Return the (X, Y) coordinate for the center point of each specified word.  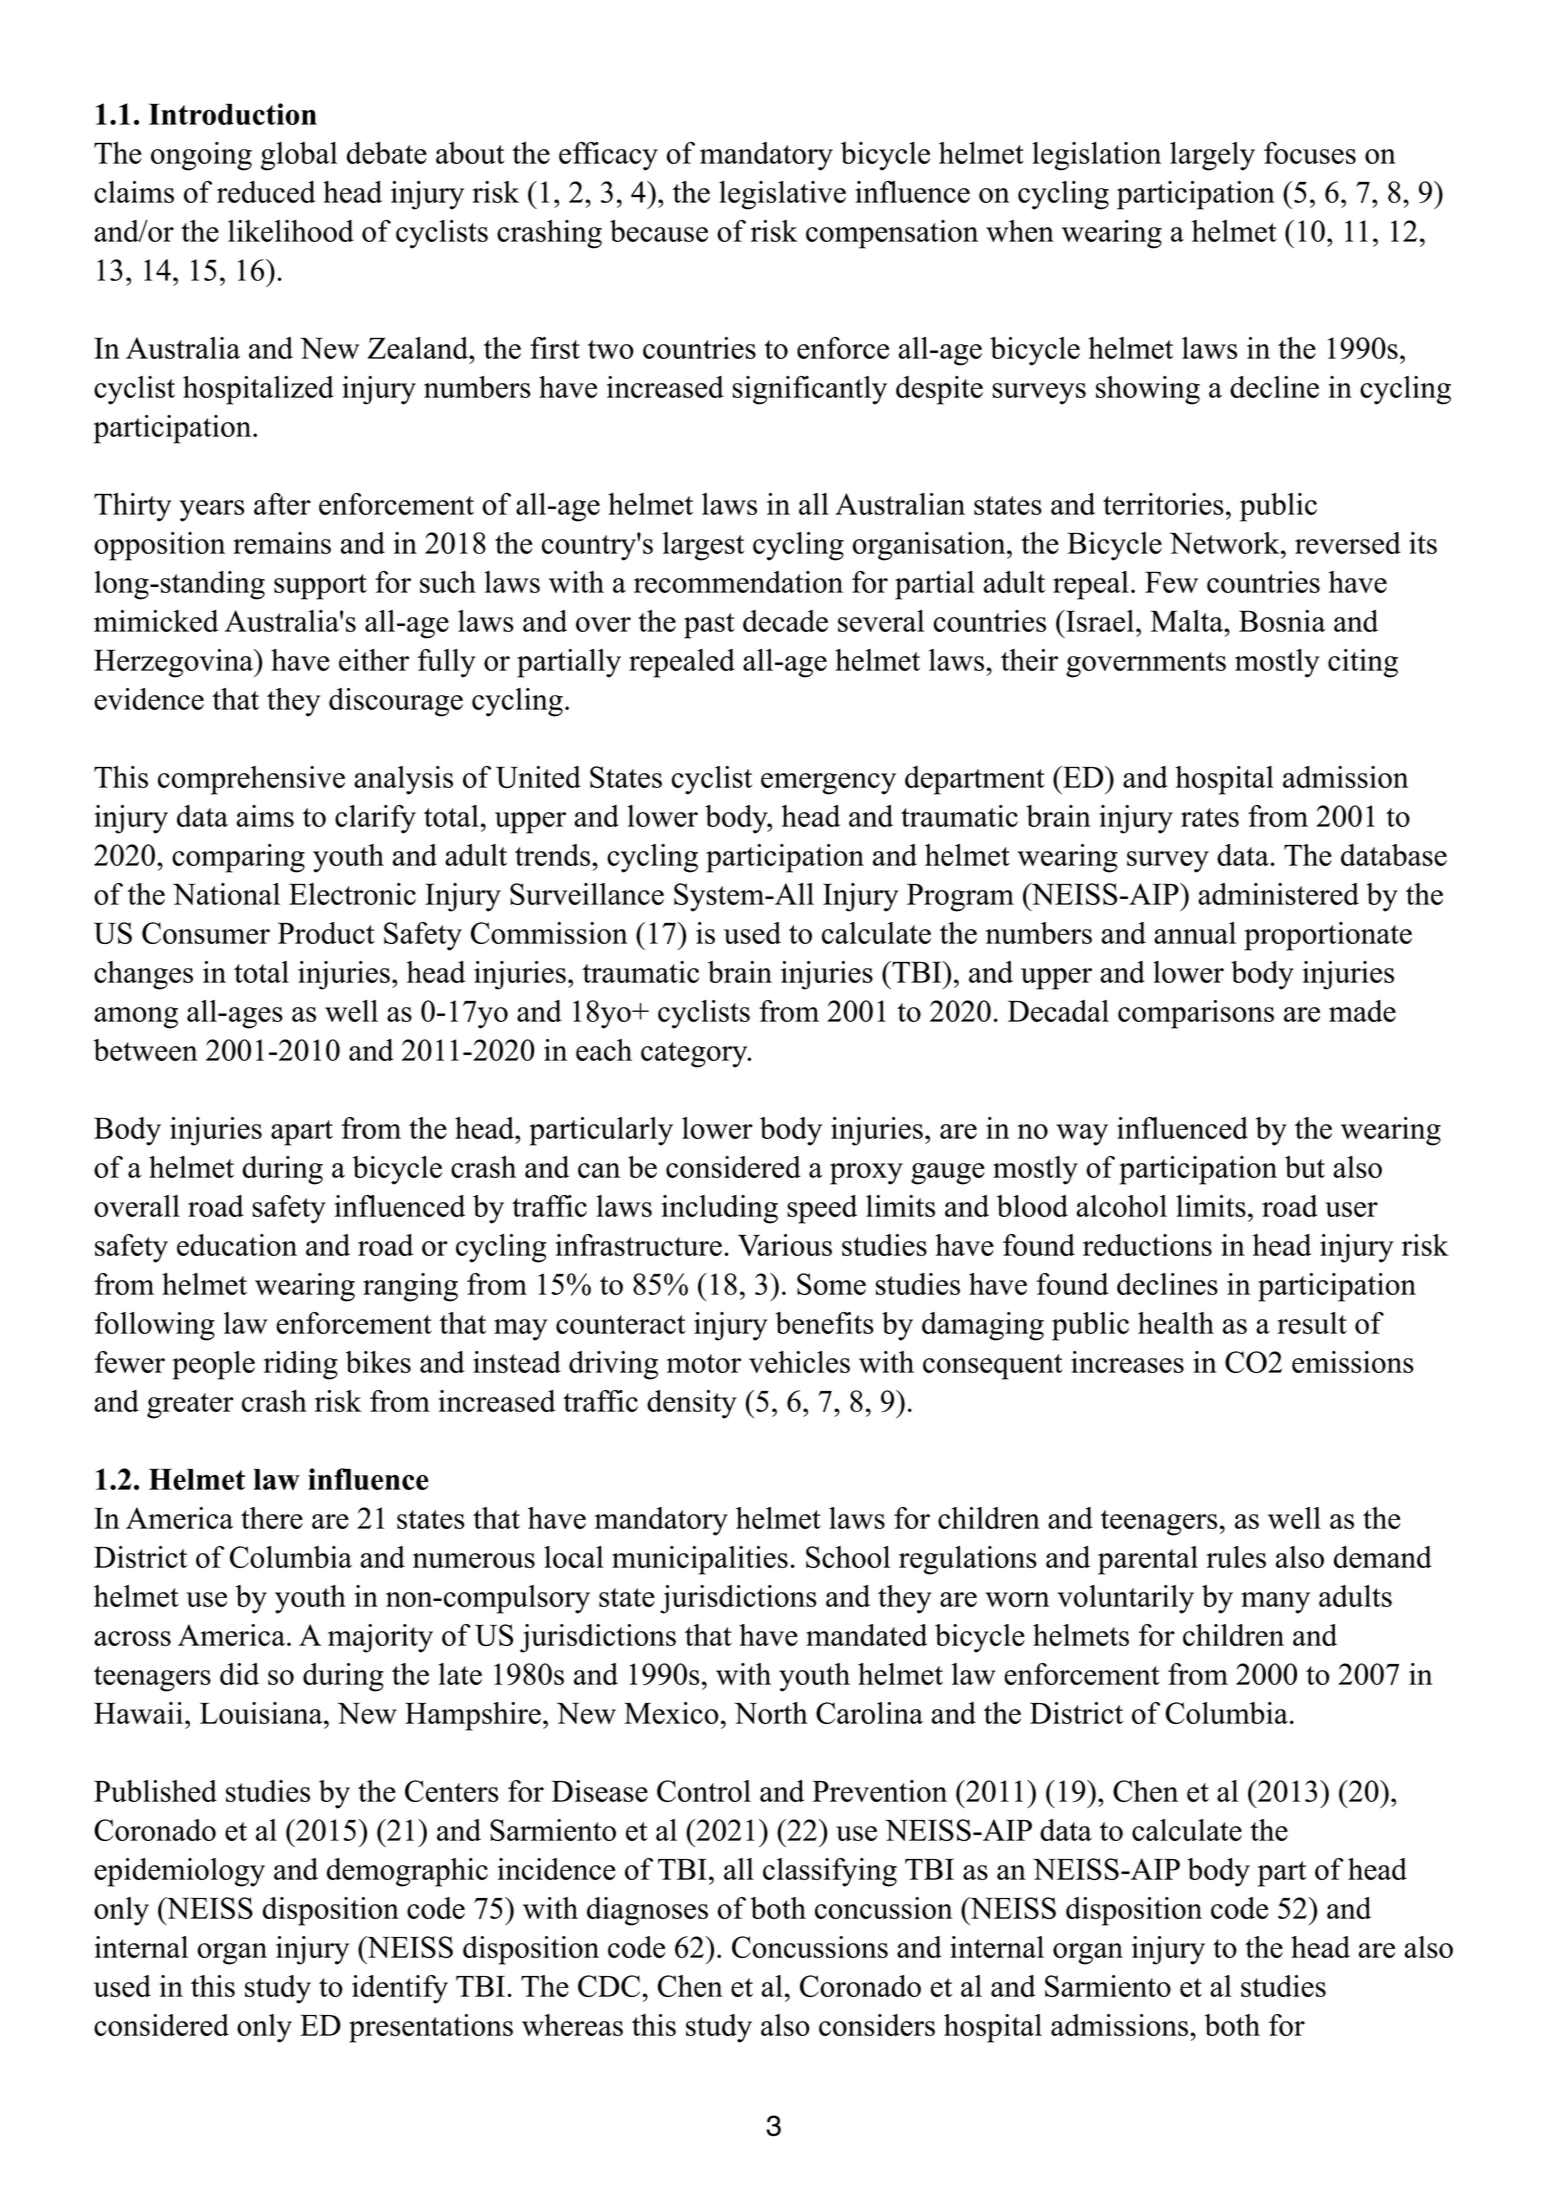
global (299, 156)
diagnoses (647, 1911)
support (320, 587)
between (146, 1050)
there (272, 1518)
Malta (1188, 621)
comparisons (1196, 1014)
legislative (782, 195)
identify (400, 1989)
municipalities (700, 1560)
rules (1236, 1557)
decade (785, 621)
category (695, 1055)
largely (1212, 156)
